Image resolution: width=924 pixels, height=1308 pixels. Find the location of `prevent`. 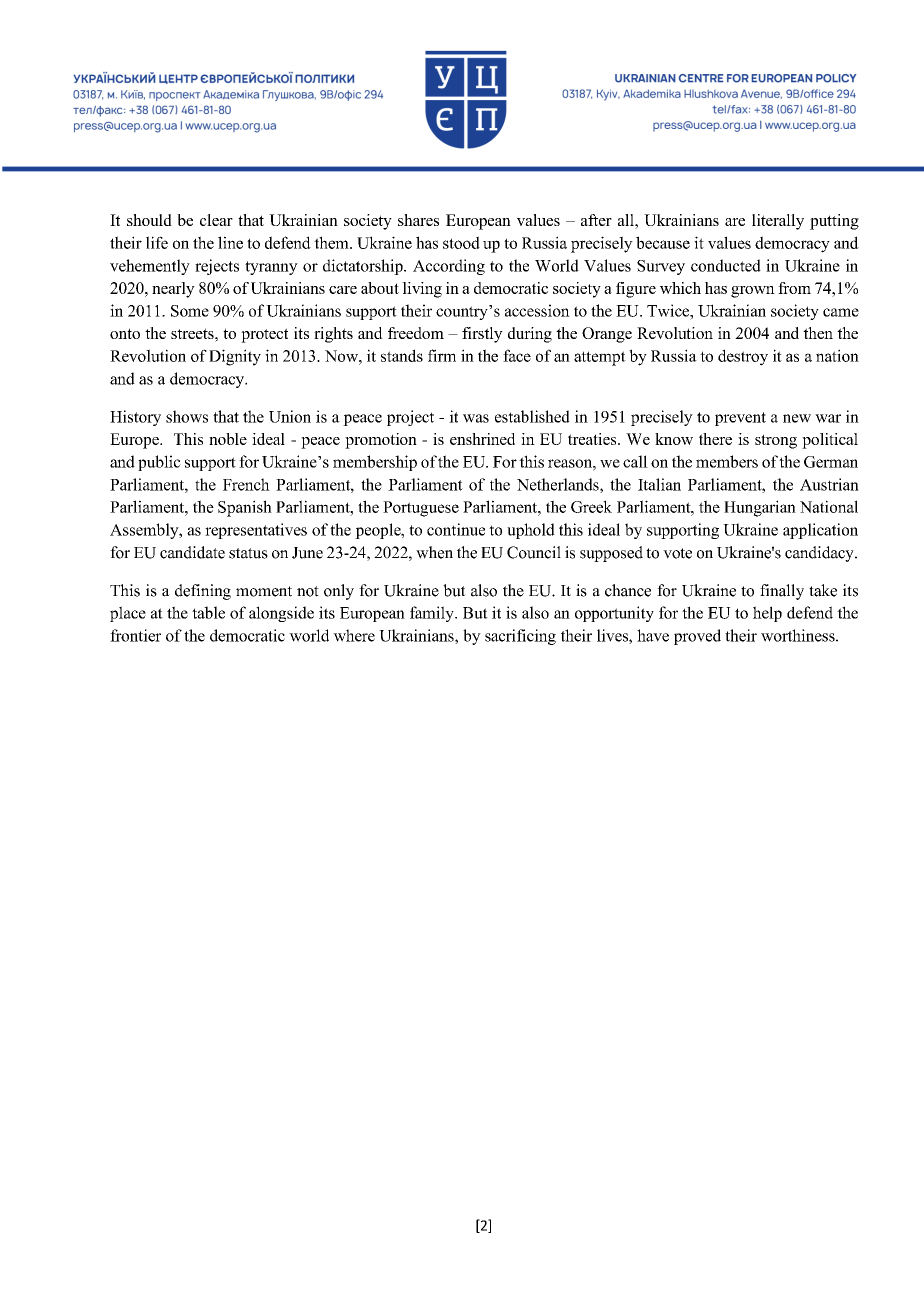

prevent is located at coordinates (740, 419).
